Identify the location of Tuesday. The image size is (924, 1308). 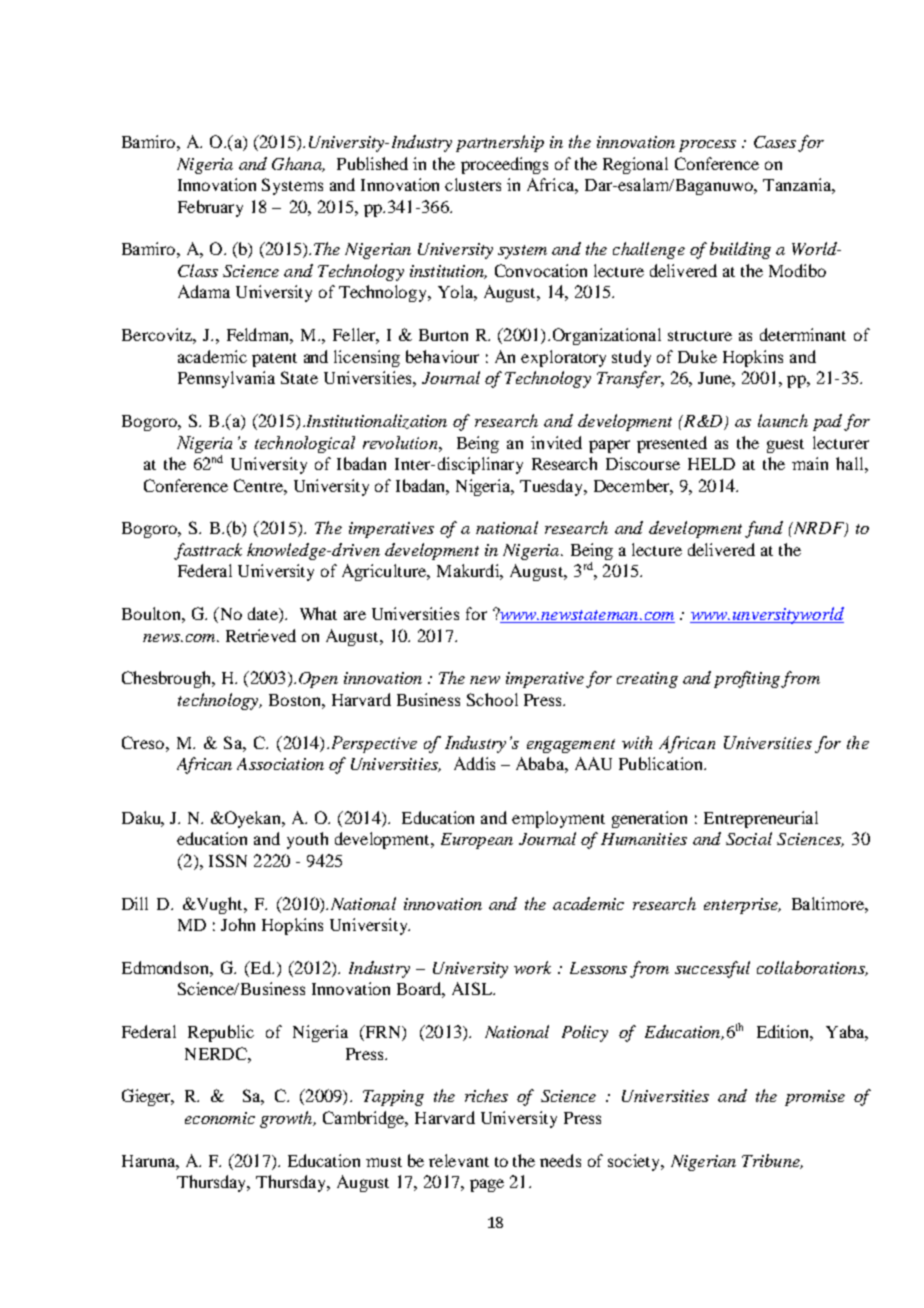
(553, 487).
